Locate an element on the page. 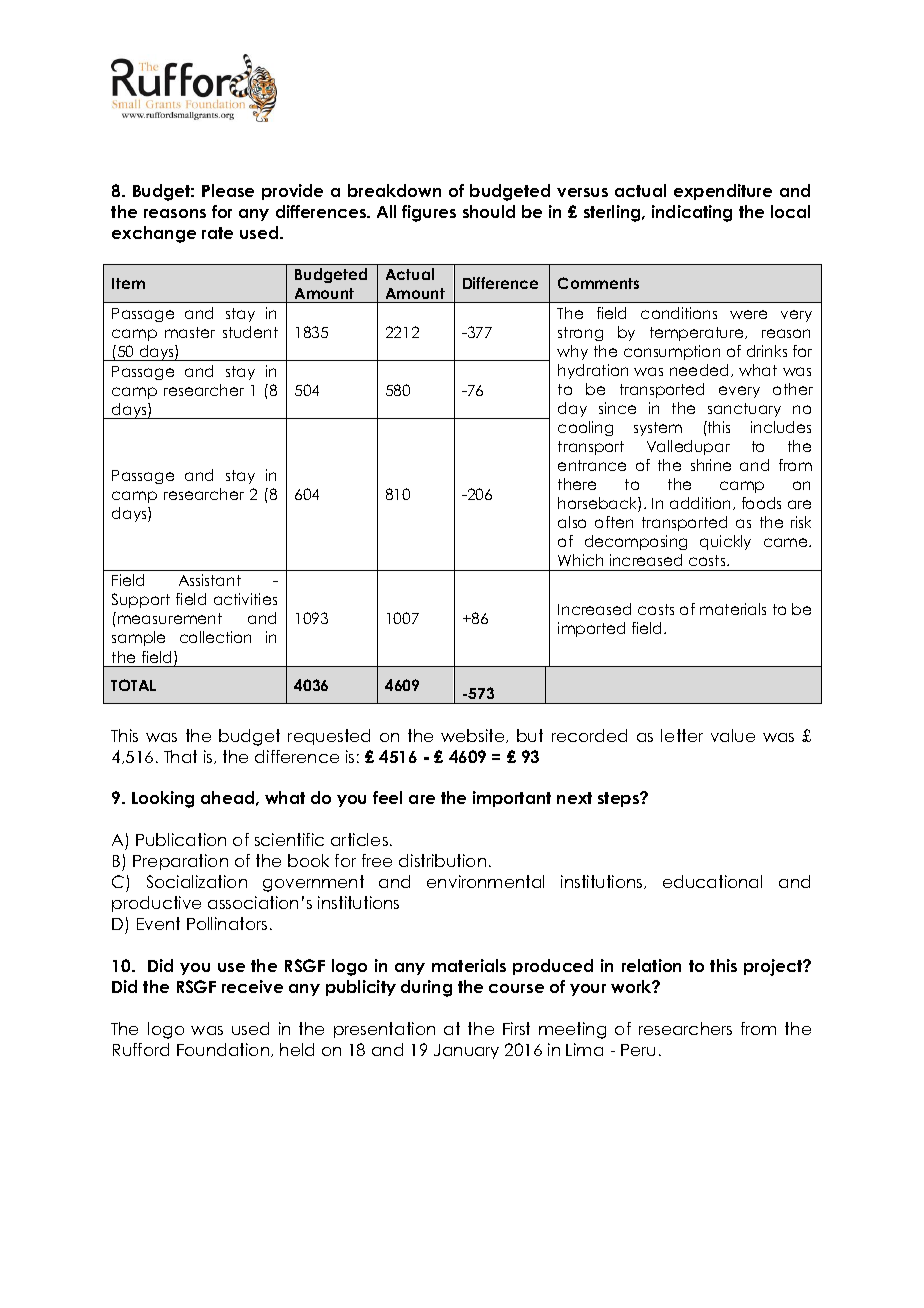 The height and width of the image is (1308, 924). collection is located at coordinates (215, 637).
